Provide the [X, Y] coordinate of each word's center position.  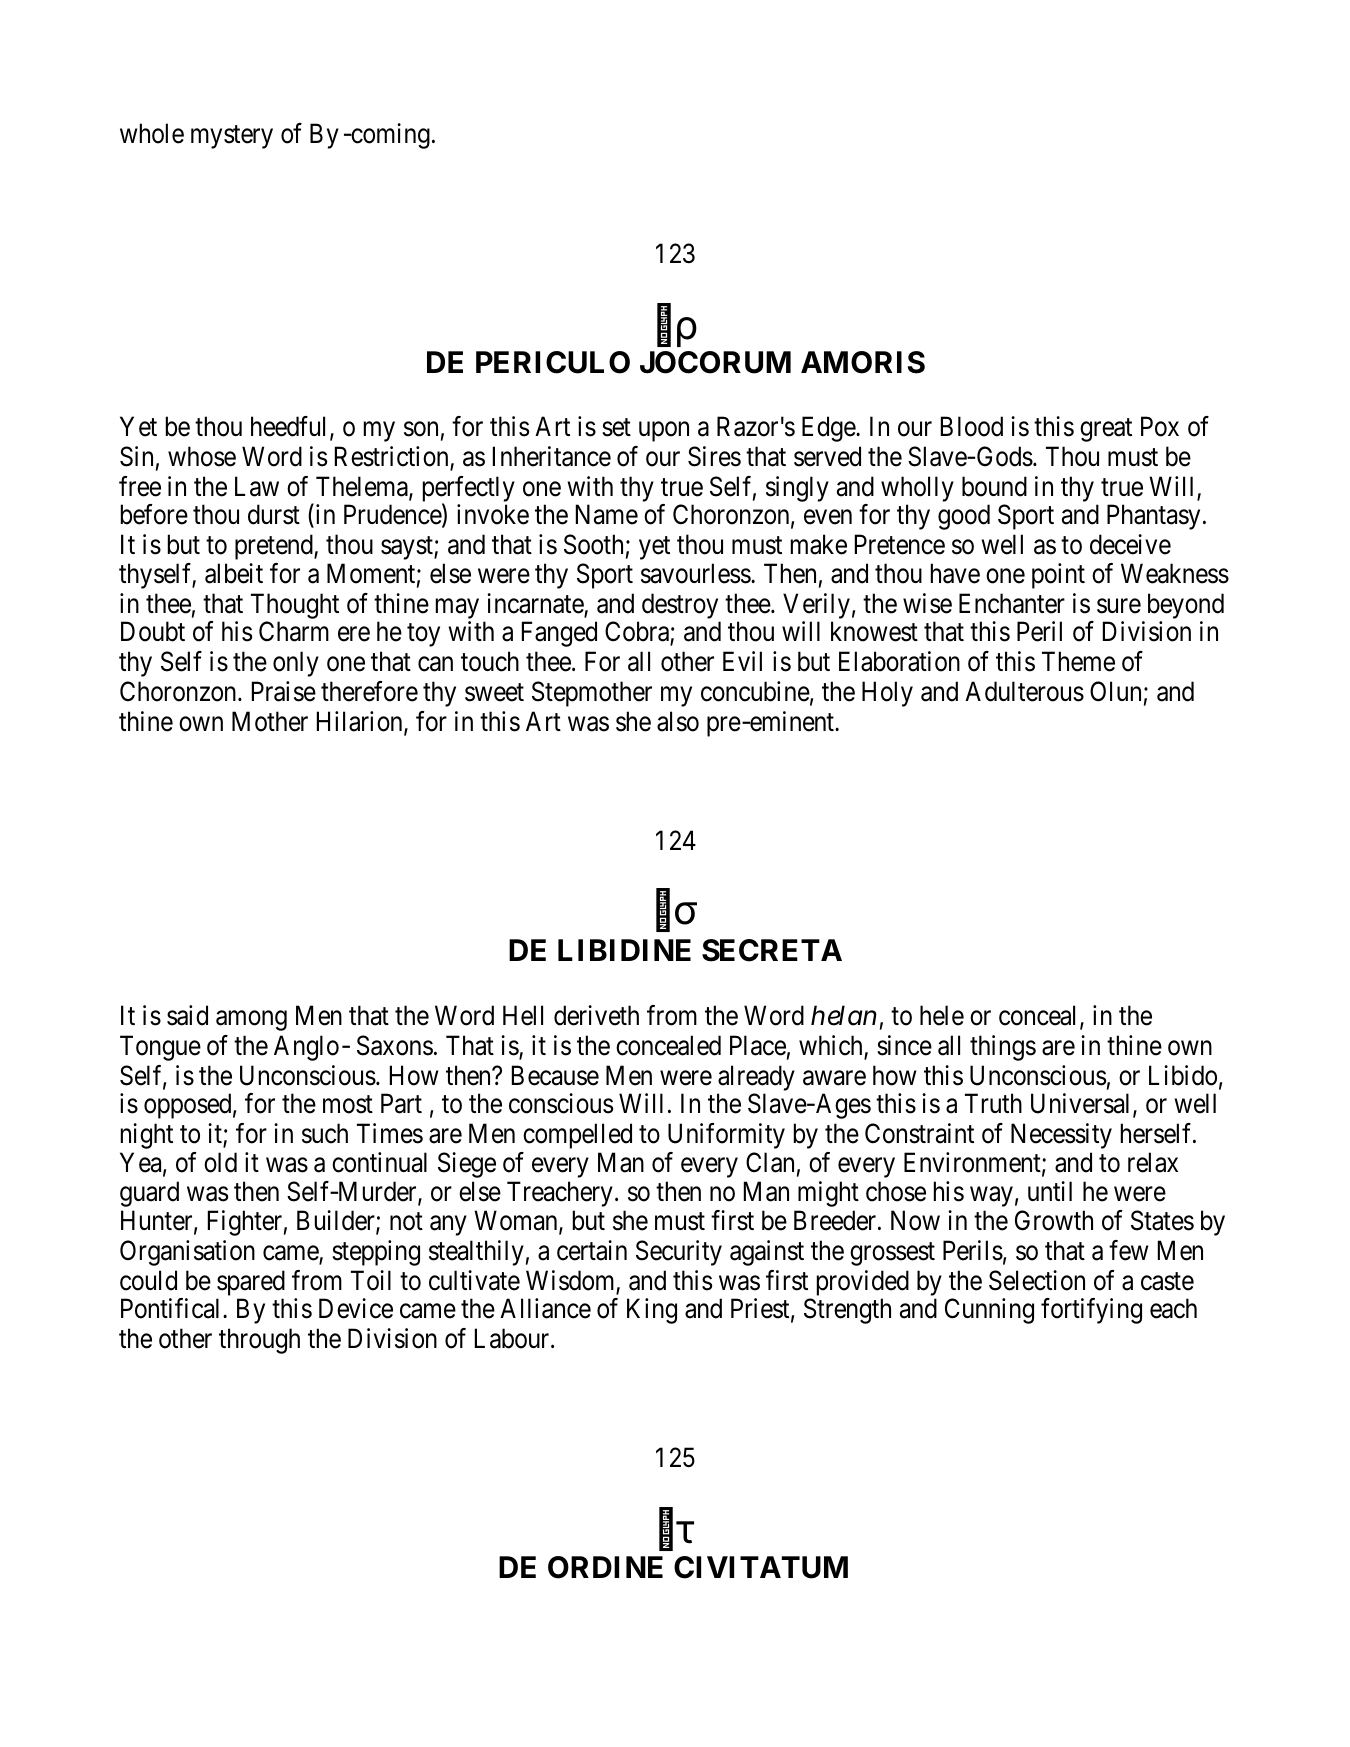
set [616, 428]
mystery [232, 137]
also [678, 721]
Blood [972, 426]
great [1106, 430]
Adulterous [1024, 691]
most [348, 1105]
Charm [294, 631]
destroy [681, 607]
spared [251, 1284]
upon [664, 432]
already [756, 1078]
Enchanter [1012, 603]
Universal [1082, 1104]
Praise [284, 691]
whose [202, 456]
